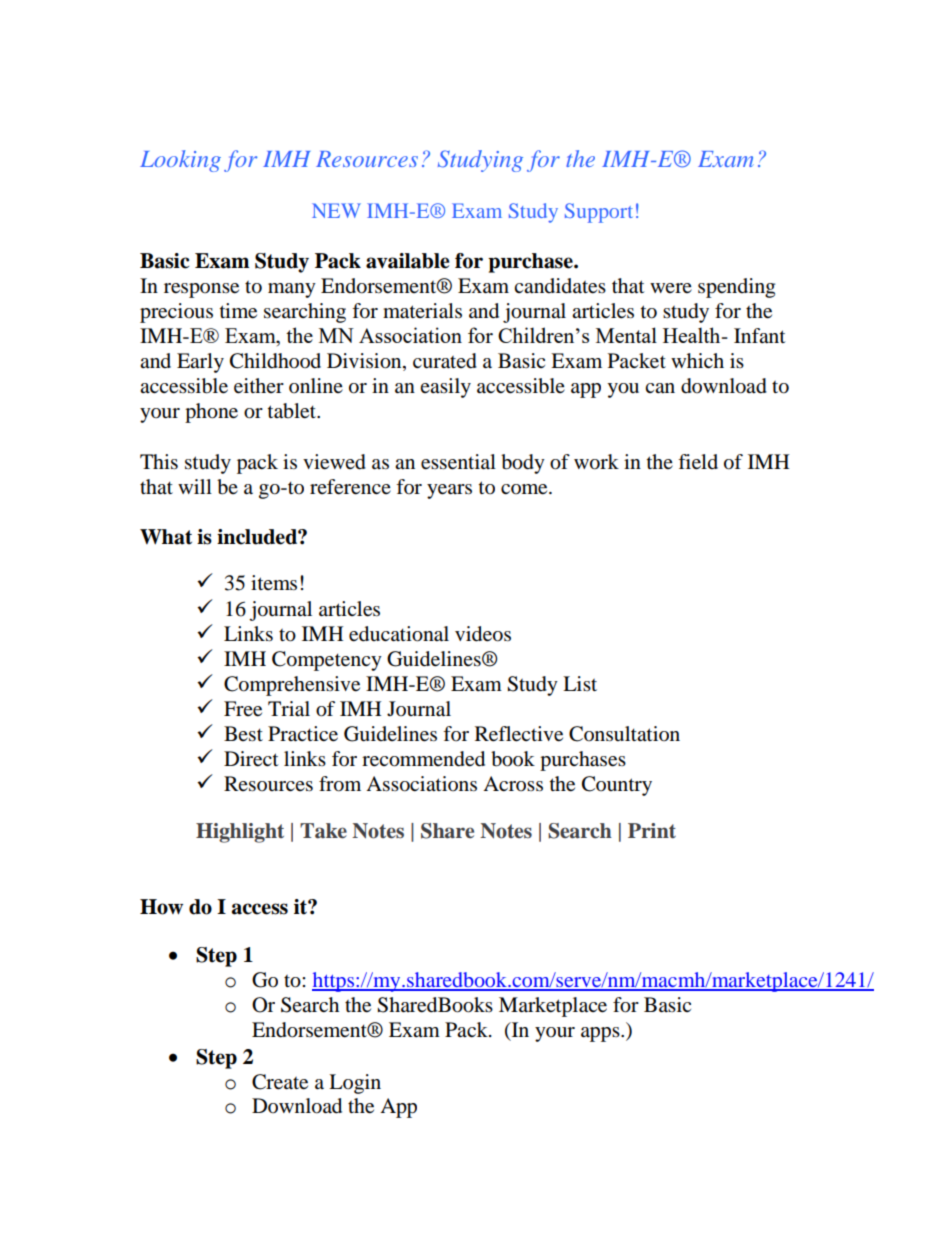 The width and height of the page is (952, 1233). Describe the element at coordinates (617, 786) in the page. I see `Country` at that location.
